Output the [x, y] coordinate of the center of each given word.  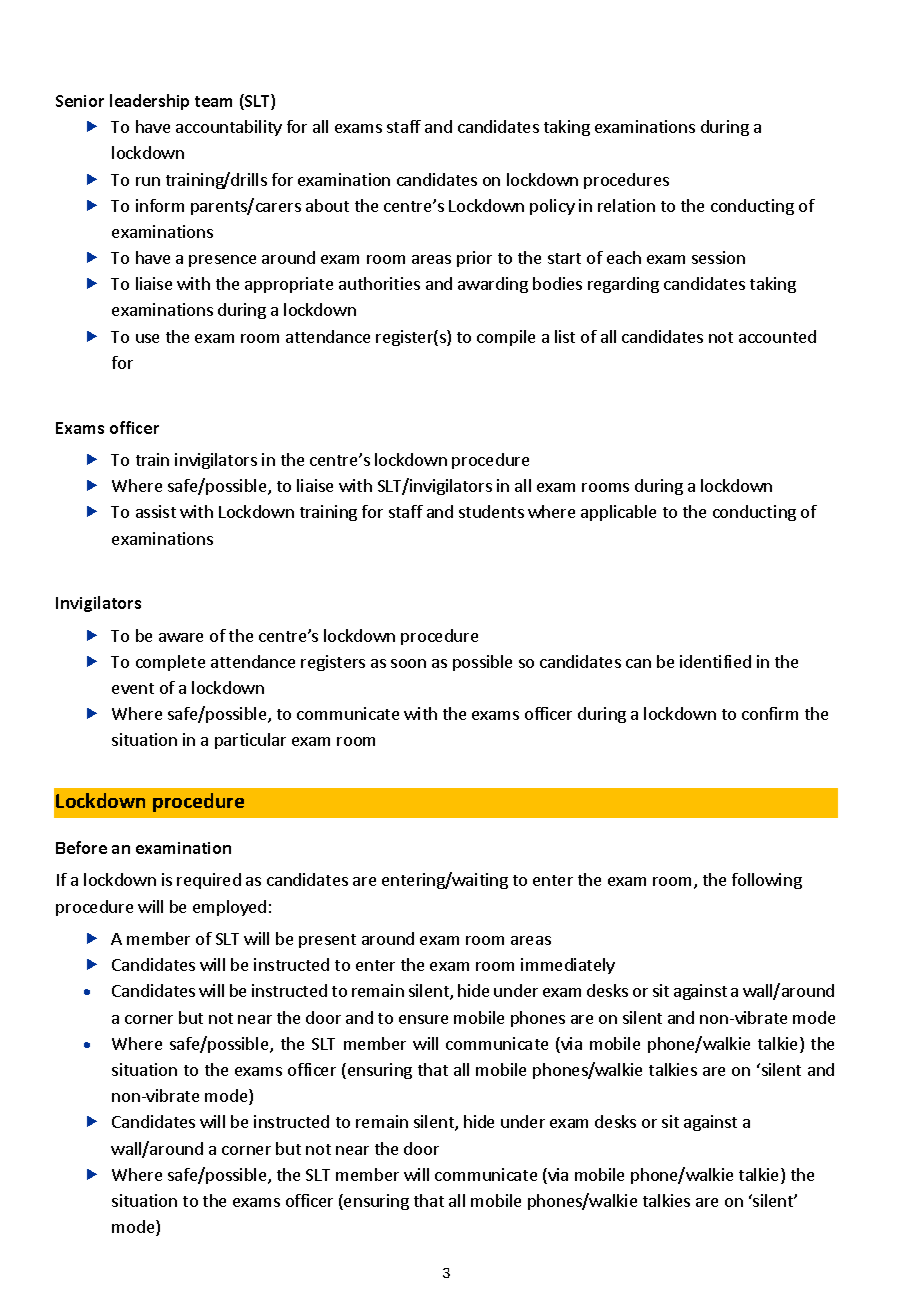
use [147, 338]
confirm [770, 713]
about [327, 205]
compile [506, 338]
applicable [618, 513]
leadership [149, 102]
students [491, 511]
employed [229, 908]
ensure [423, 1019]
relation [626, 205]
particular [250, 741]
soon [408, 663]
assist [156, 511]
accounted [777, 336]
